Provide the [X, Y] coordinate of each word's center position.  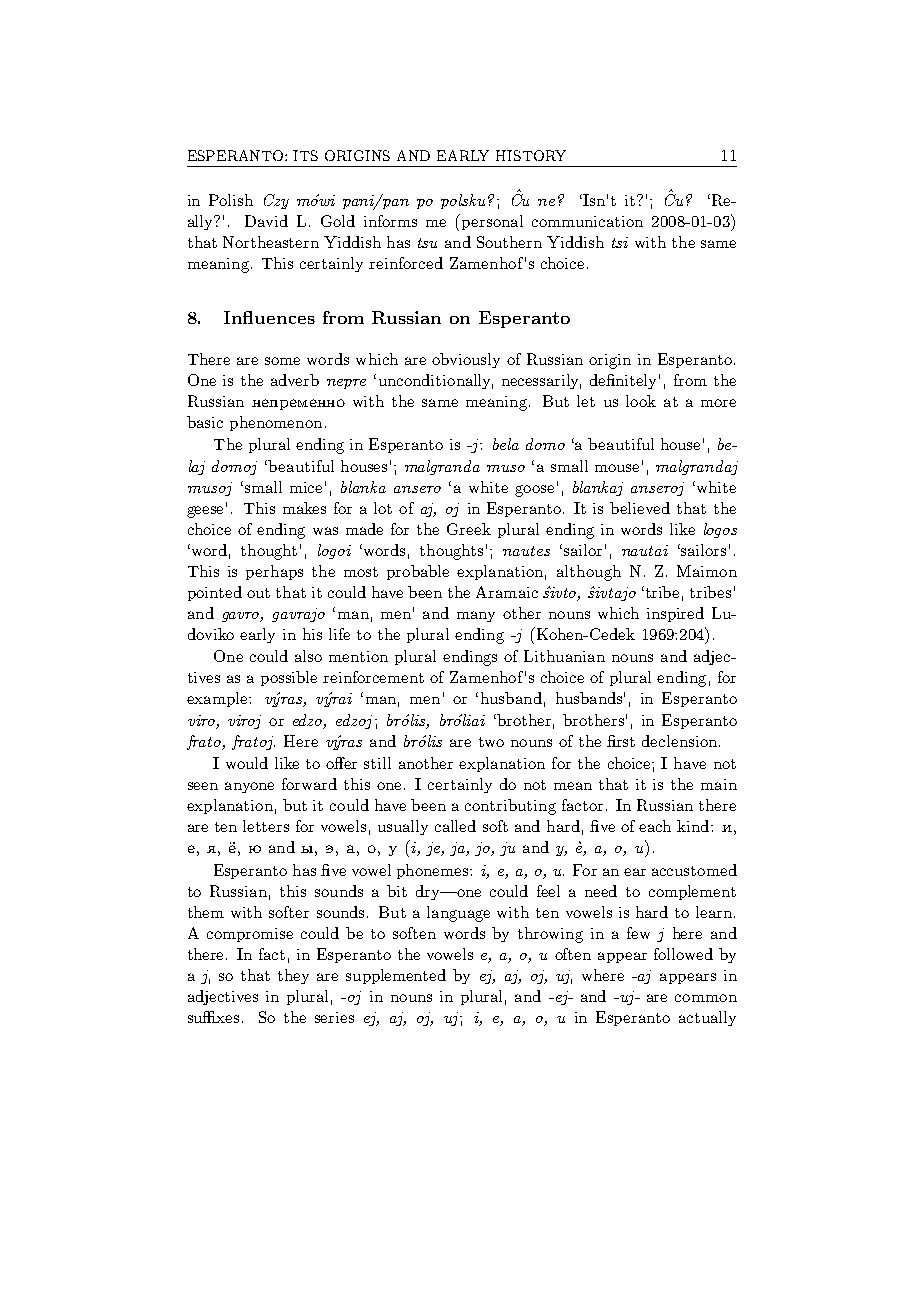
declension [681, 741]
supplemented [396, 976]
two [491, 742]
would [247, 763]
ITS [305, 155]
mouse [617, 468]
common [706, 998]
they [293, 976]
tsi [620, 242]
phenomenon [276, 423]
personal [492, 222]
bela [506, 444]
